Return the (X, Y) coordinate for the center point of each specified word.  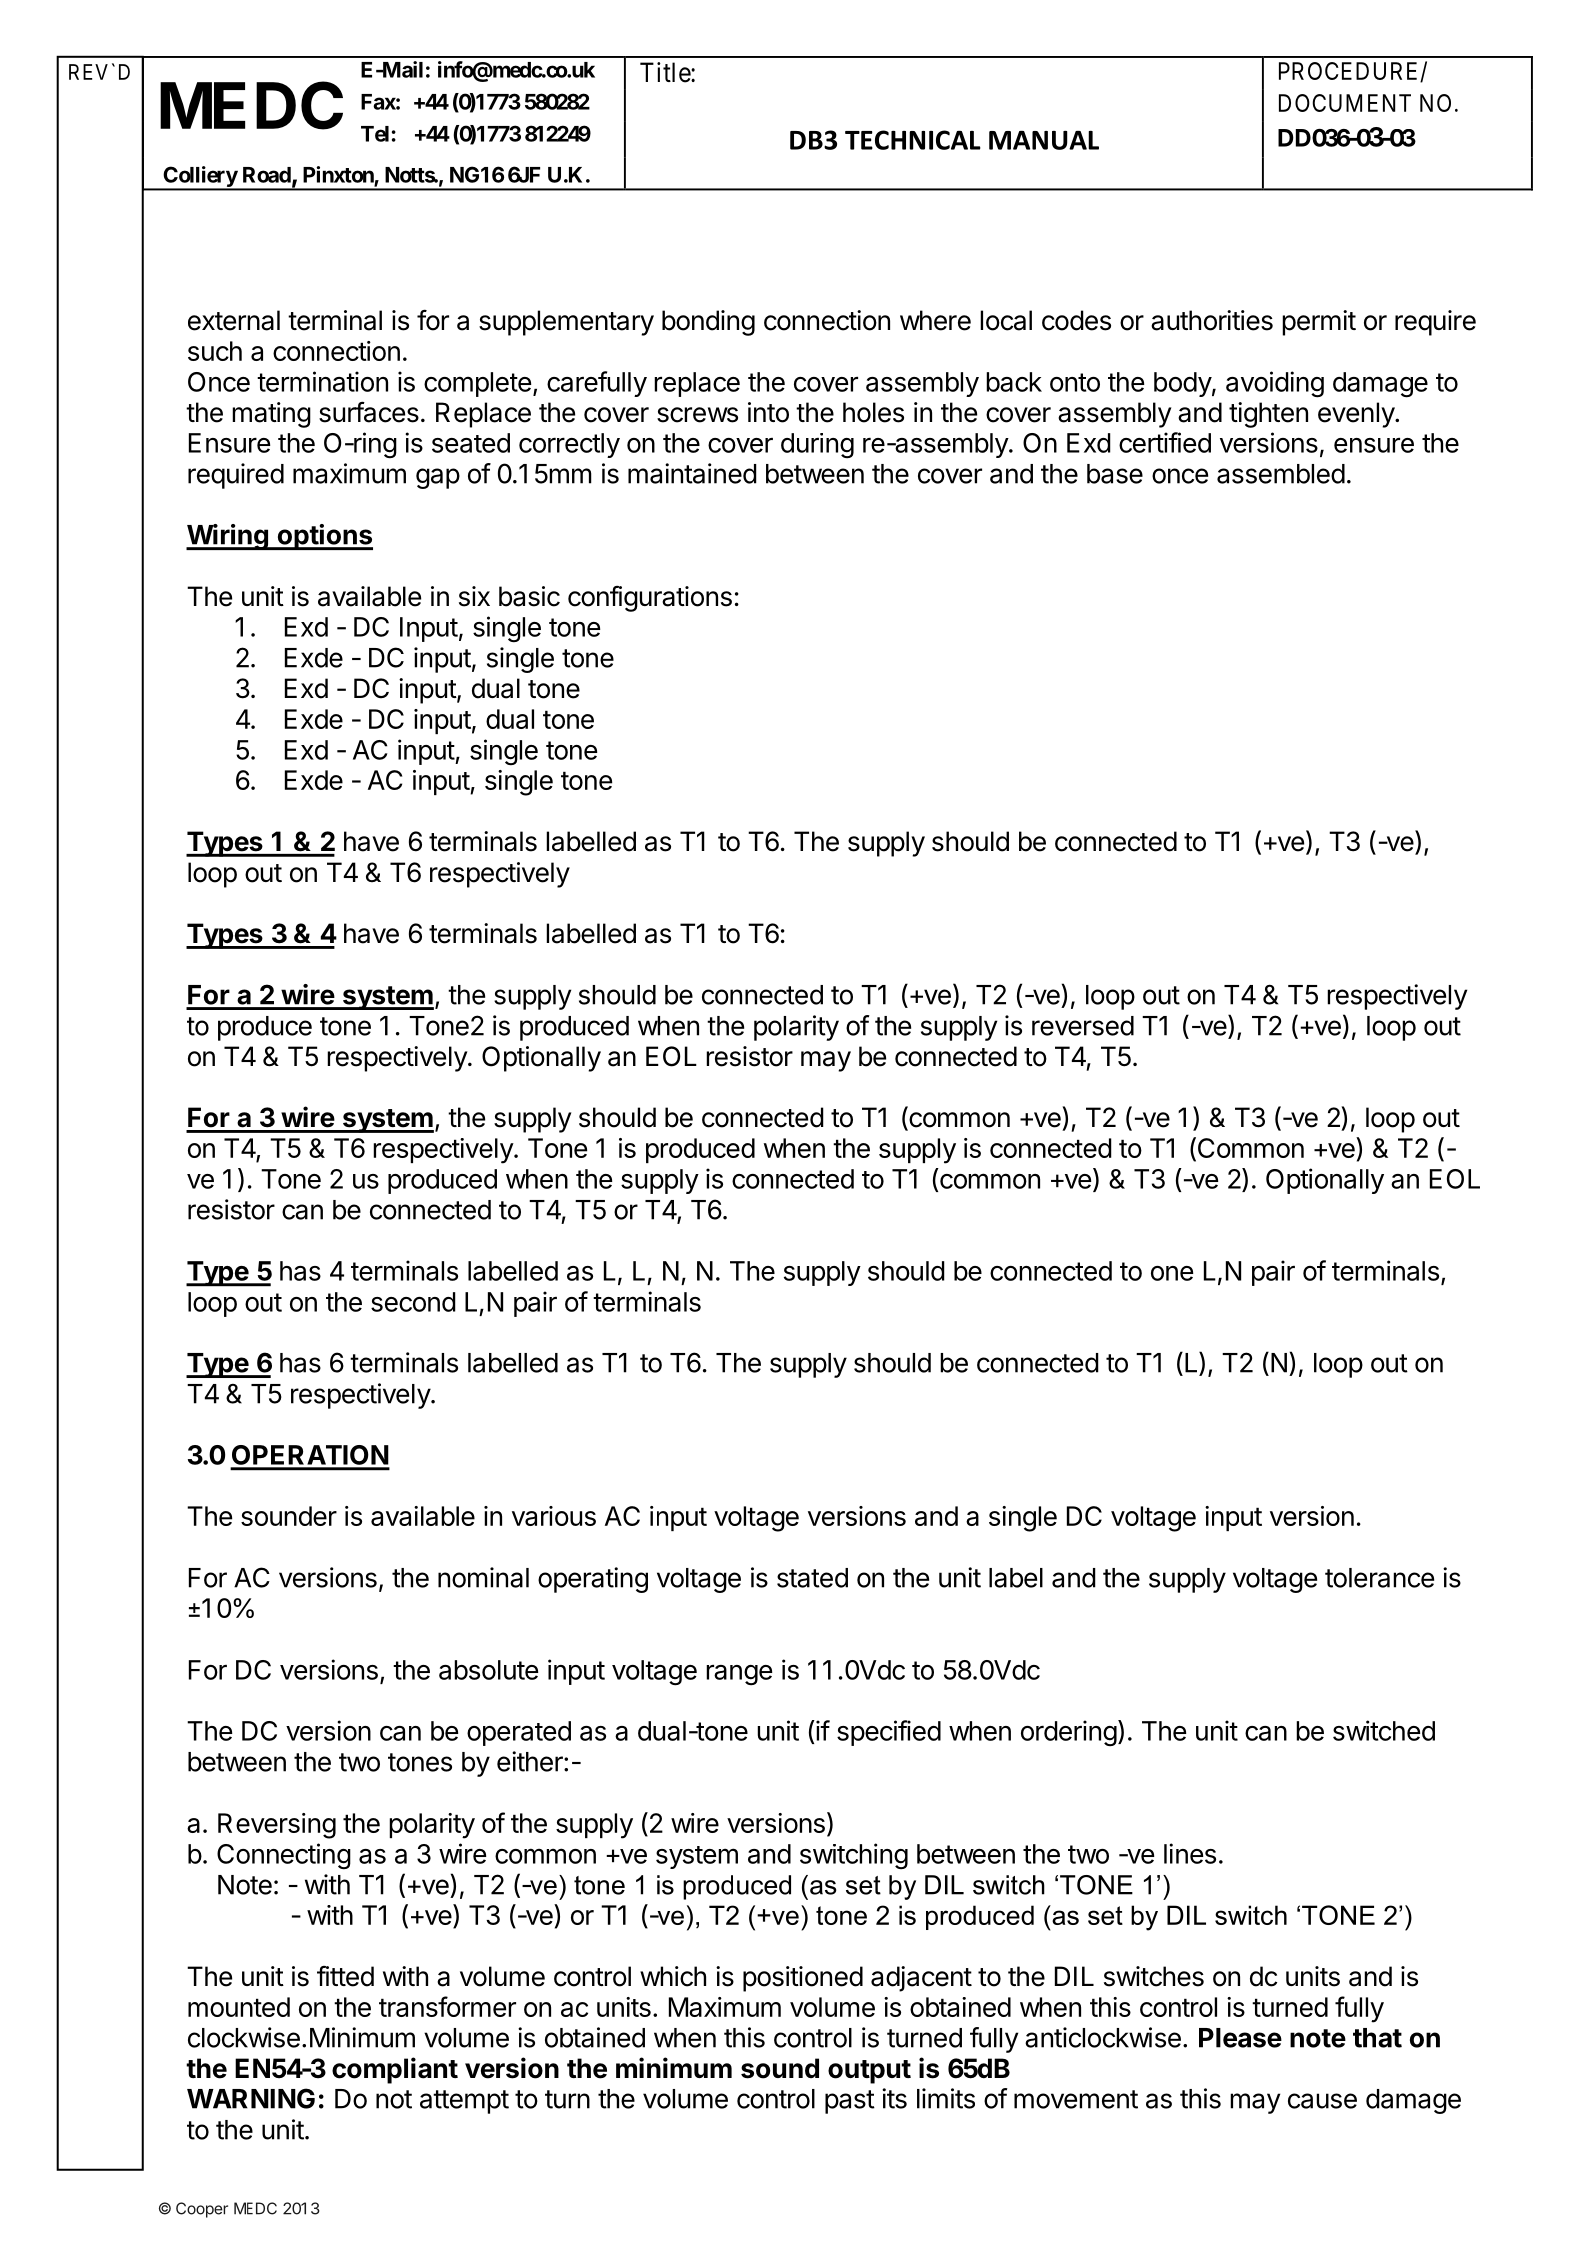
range (739, 1675)
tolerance (1379, 1578)
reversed (1083, 1026)
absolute (488, 1670)
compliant (395, 2070)
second (413, 1302)
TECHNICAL (913, 140)
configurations (650, 599)
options (324, 537)
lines (1190, 1853)
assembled (1281, 474)
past (850, 2102)
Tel (375, 134)
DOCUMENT (1345, 103)
